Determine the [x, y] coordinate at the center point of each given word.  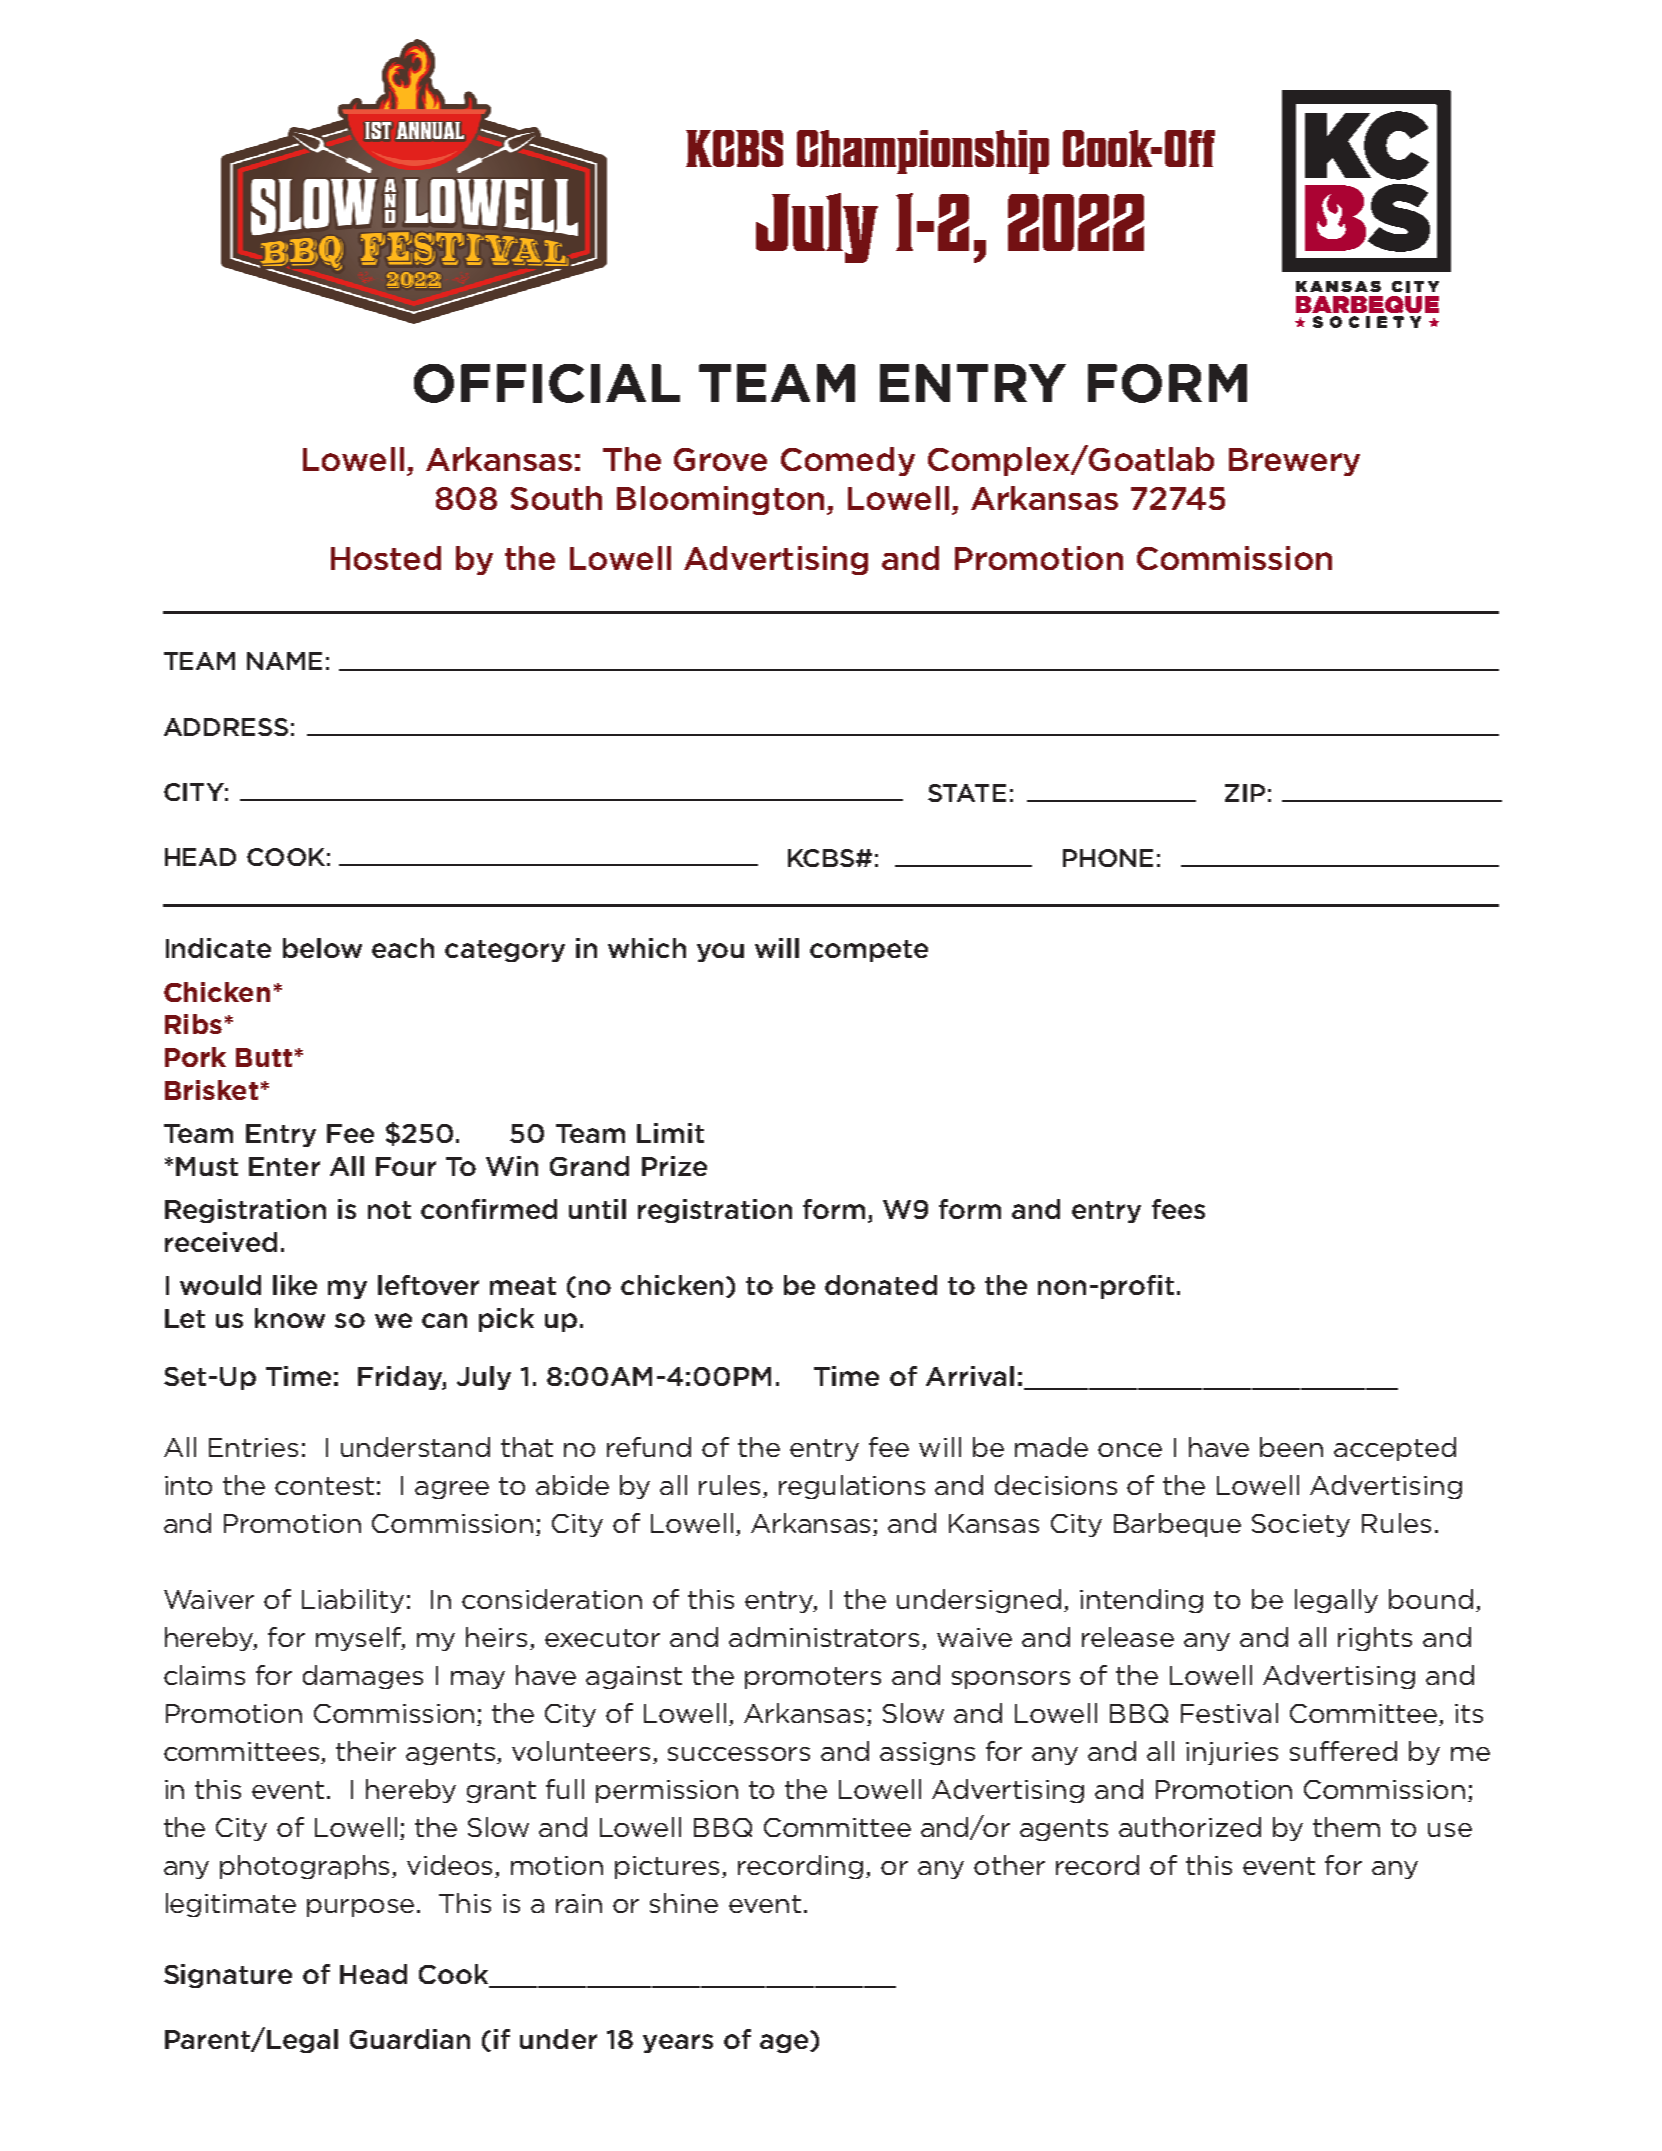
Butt [264, 1057]
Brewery [1294, 462]
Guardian [410, 2039]
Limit [670, 1133]
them [1346, 1827]
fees [1178, 1209]
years [678, 2043]
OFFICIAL [547, 383]
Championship [923, 152]
